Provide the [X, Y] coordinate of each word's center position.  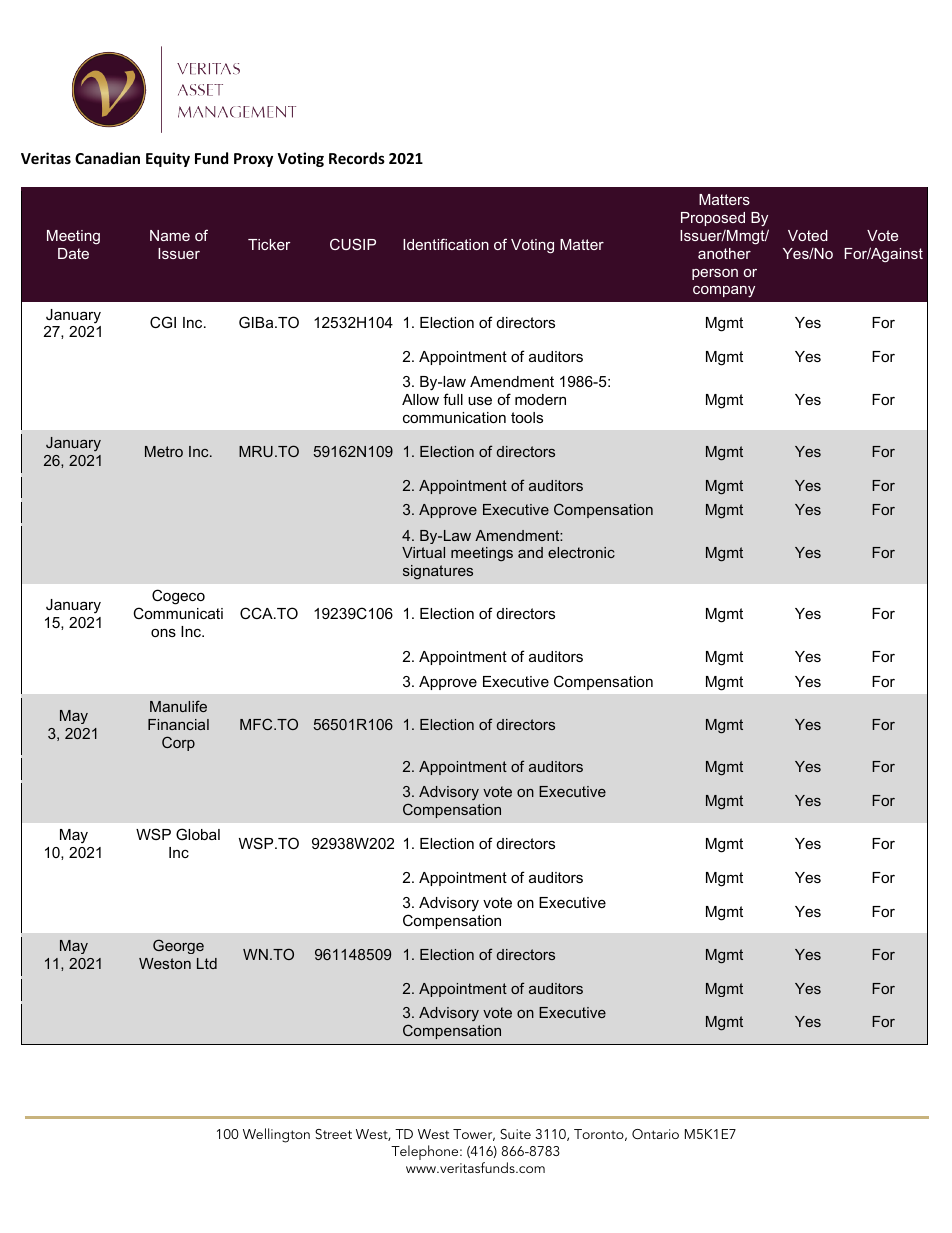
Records [357, 158]
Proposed [713, 219]
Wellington [276, 1135]
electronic [581, 552]
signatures [438, 572]
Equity [168, 159]
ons [163, 632]
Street [333, 1134]
